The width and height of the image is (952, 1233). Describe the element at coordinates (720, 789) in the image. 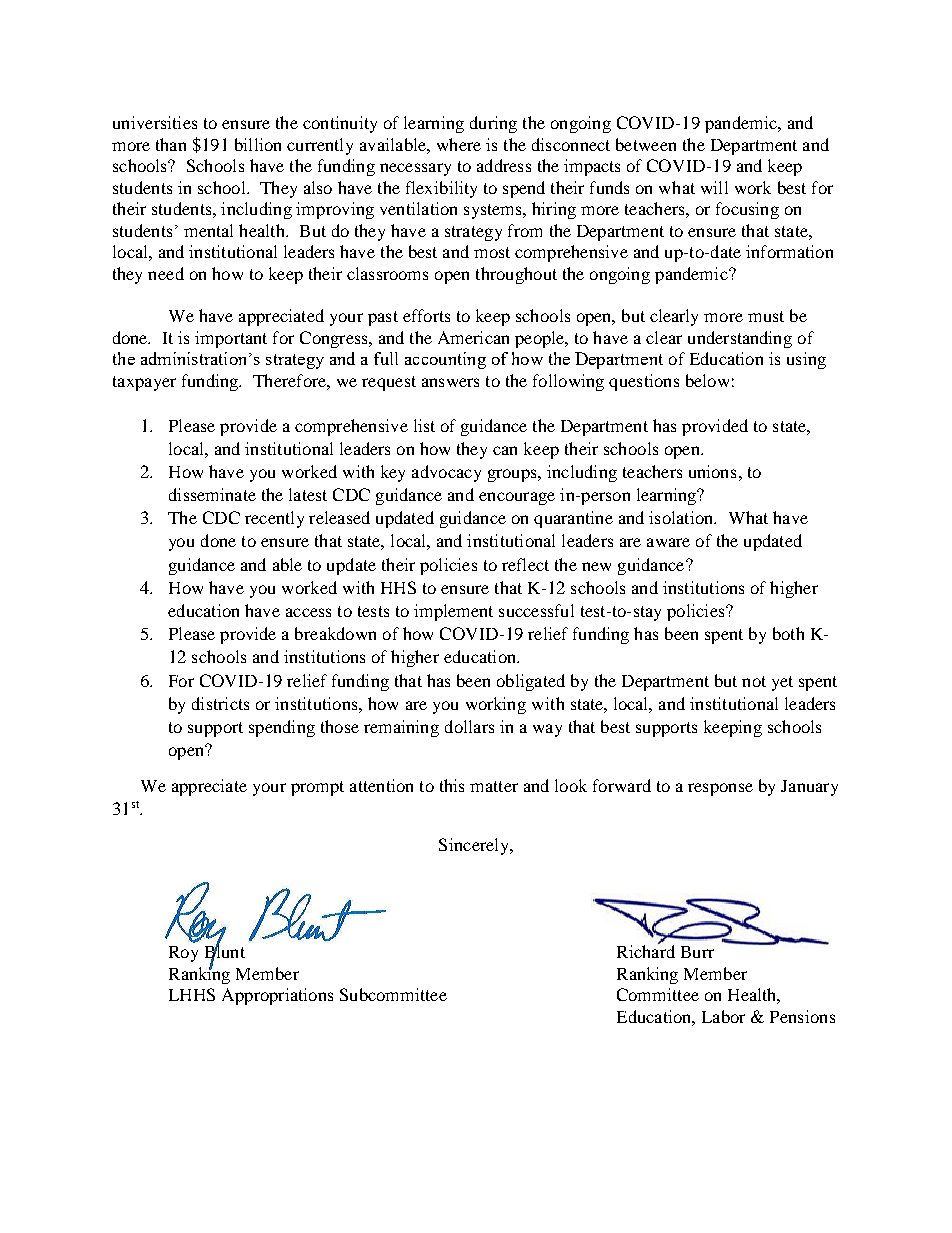

I see `response` at that location.
